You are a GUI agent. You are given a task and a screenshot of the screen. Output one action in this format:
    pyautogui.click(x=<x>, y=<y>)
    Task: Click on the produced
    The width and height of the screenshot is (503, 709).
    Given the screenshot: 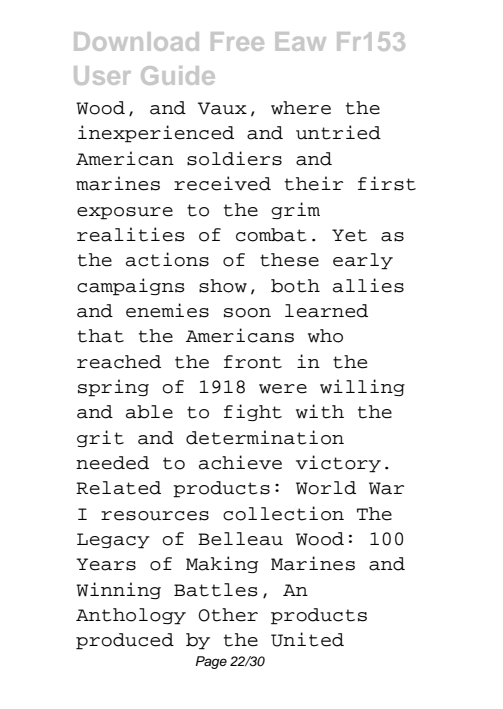 What is the action you would take?
    pyautogui.click(x=125, y=641)
